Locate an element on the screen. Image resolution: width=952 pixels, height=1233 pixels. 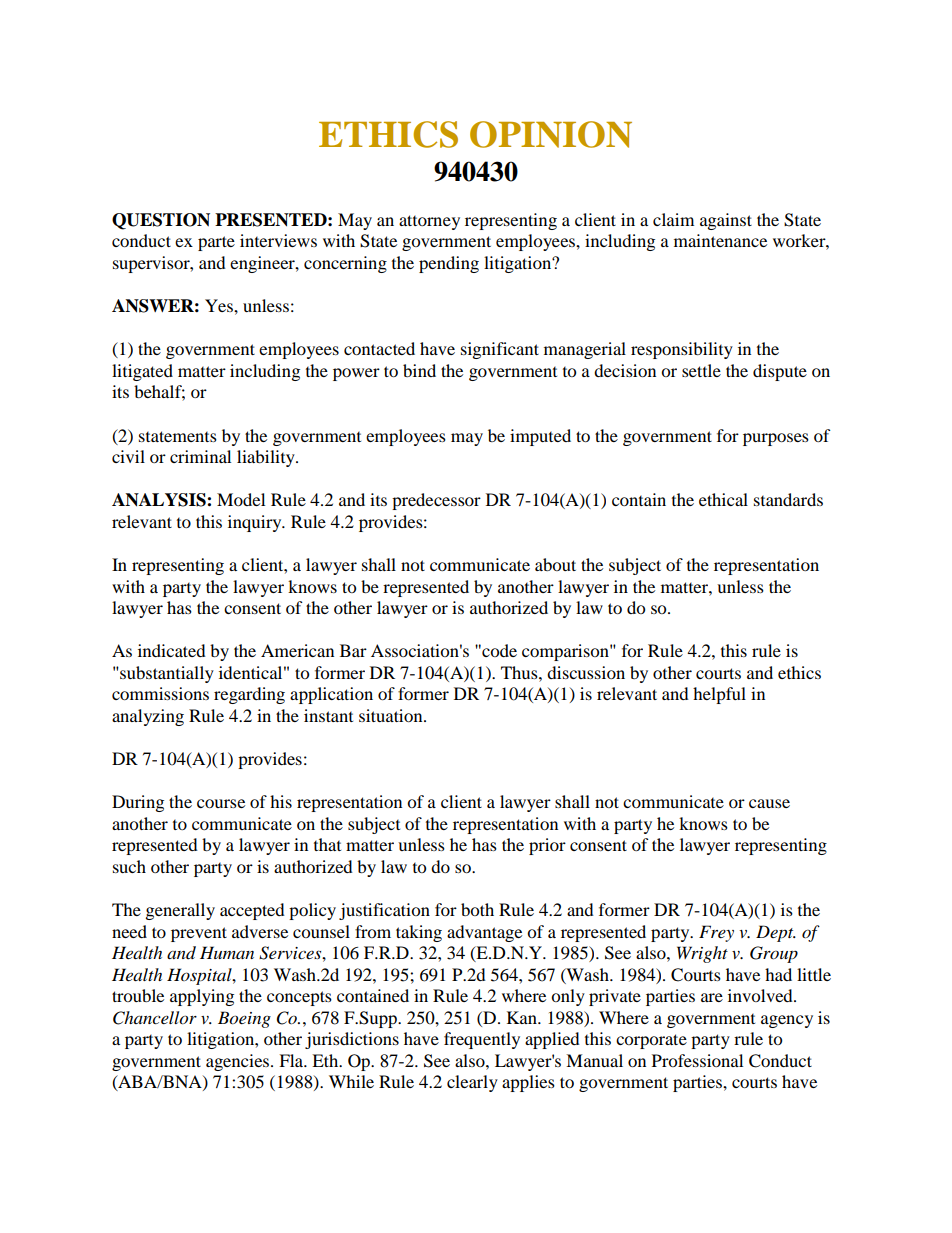
indicated is located at coordinates (172, 650).
